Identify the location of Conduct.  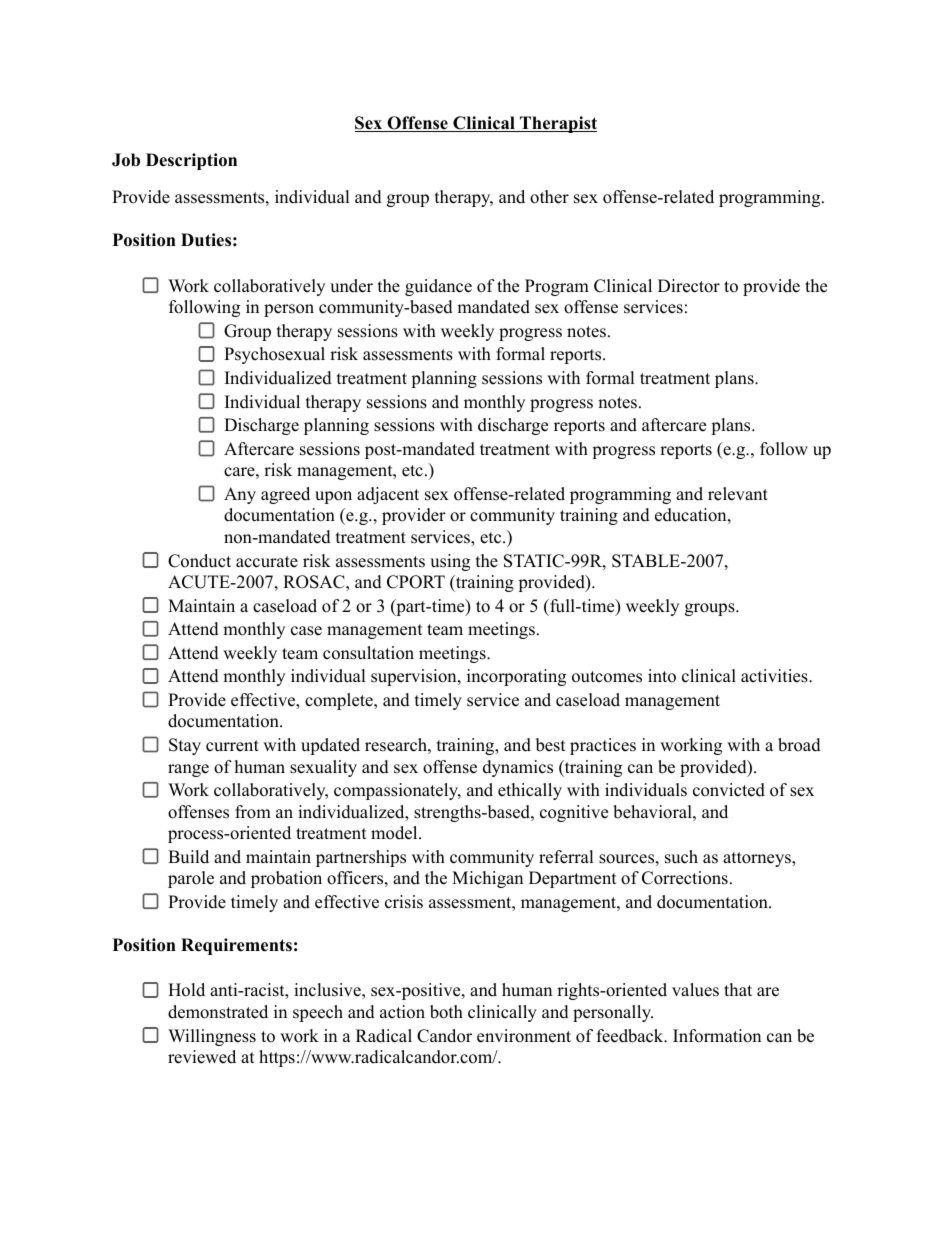
(199, 561).
